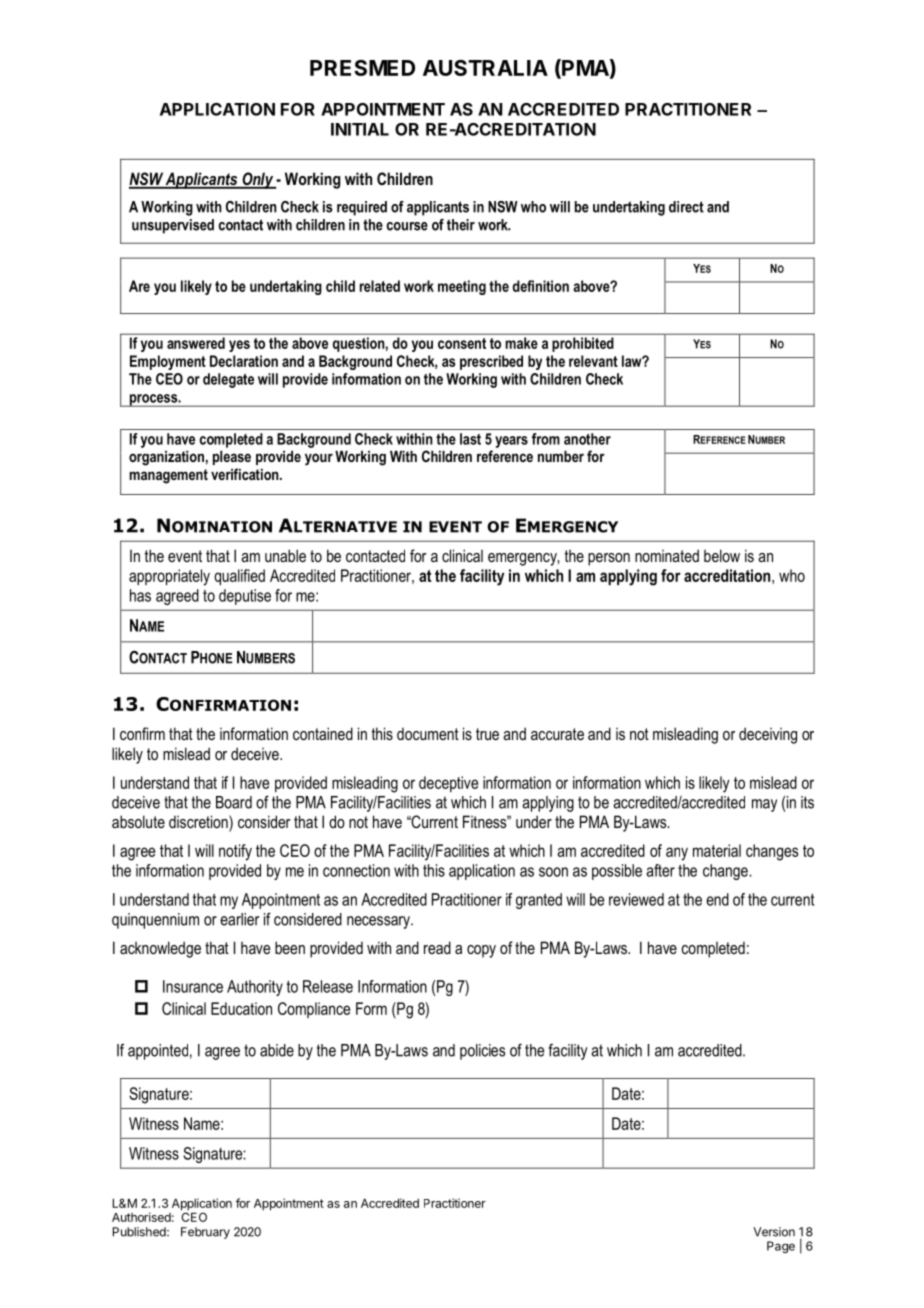 The width and height of the screenshot is (924, 1308). Describe the element at coordinates (485, 68) in the screenshot. I see `AUSTRALIA` at that location.
